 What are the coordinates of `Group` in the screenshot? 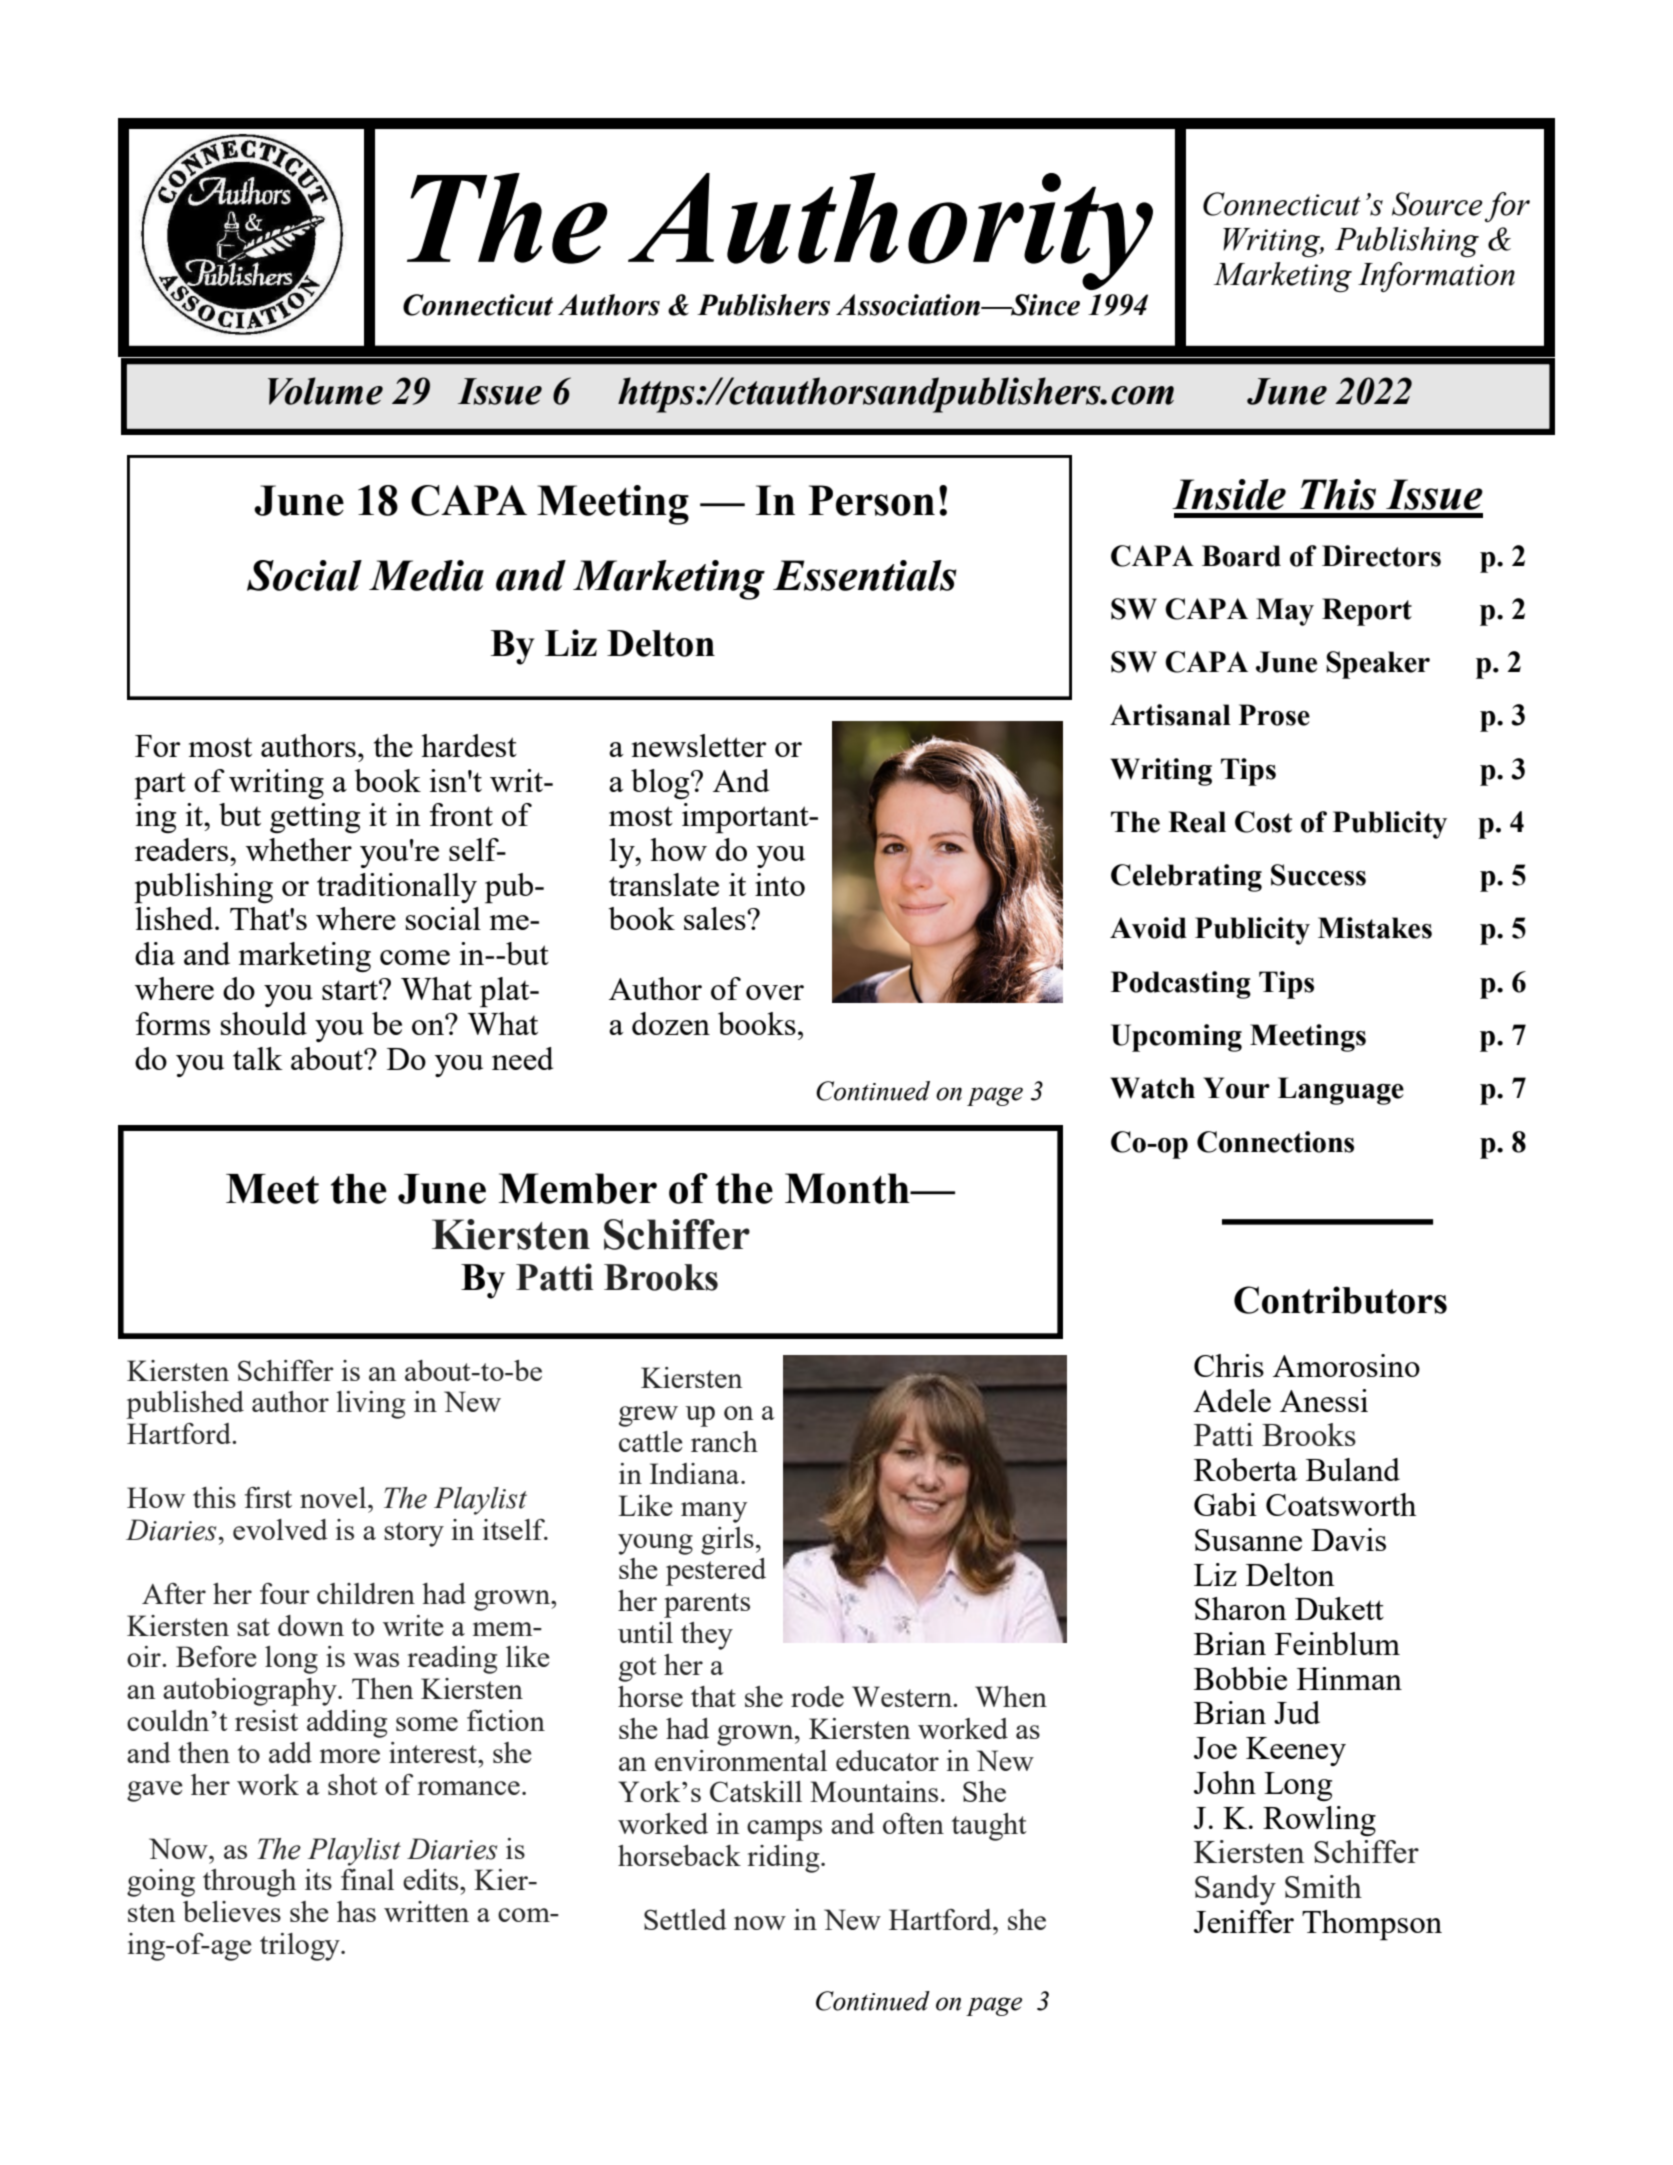 It's located at (1262, 1037).
